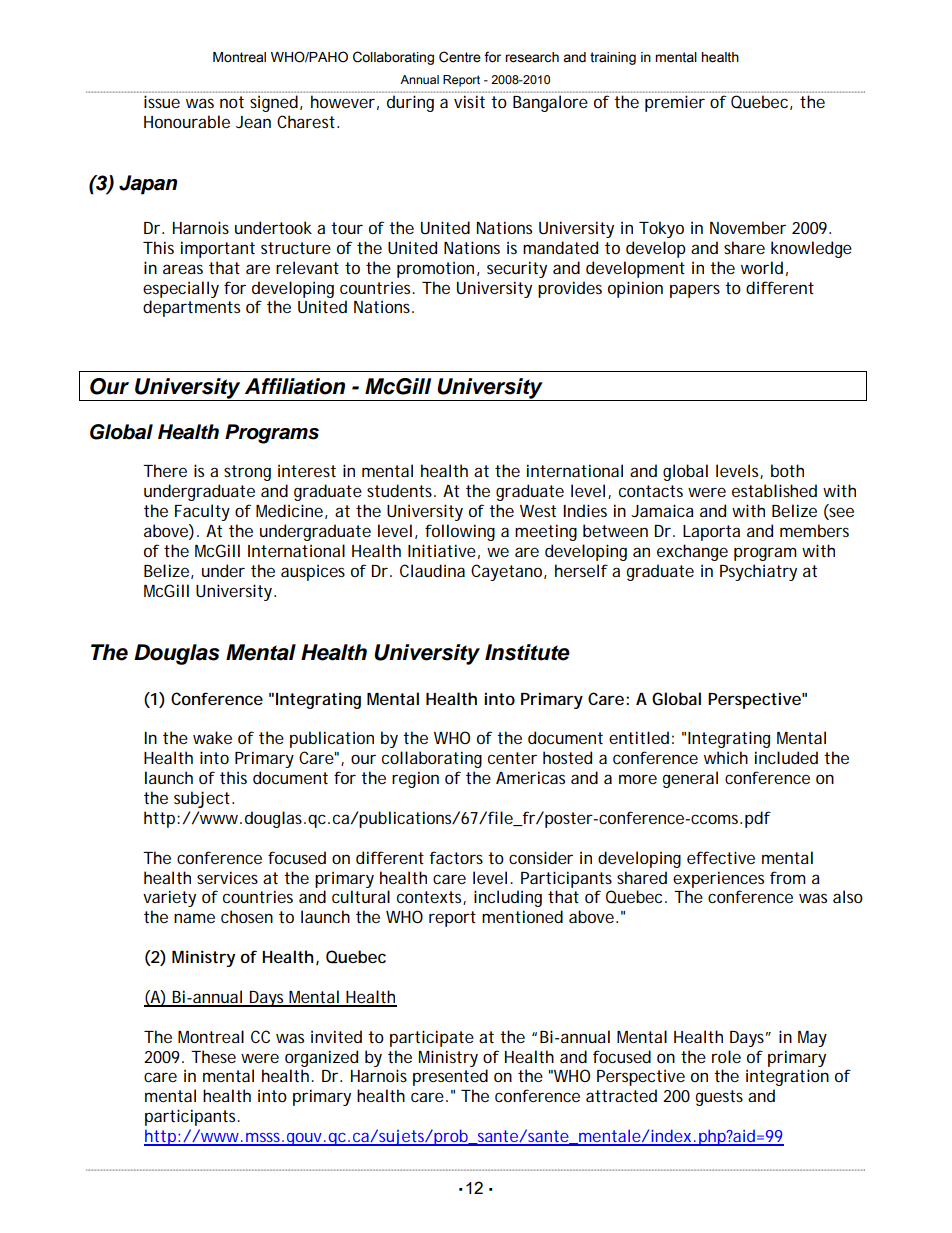 The width and height of the screenshot is (952, 1233). What do you see at coordinates (218, 249) in the screenshot?
I see `important` at bounding box center [218, 249].
